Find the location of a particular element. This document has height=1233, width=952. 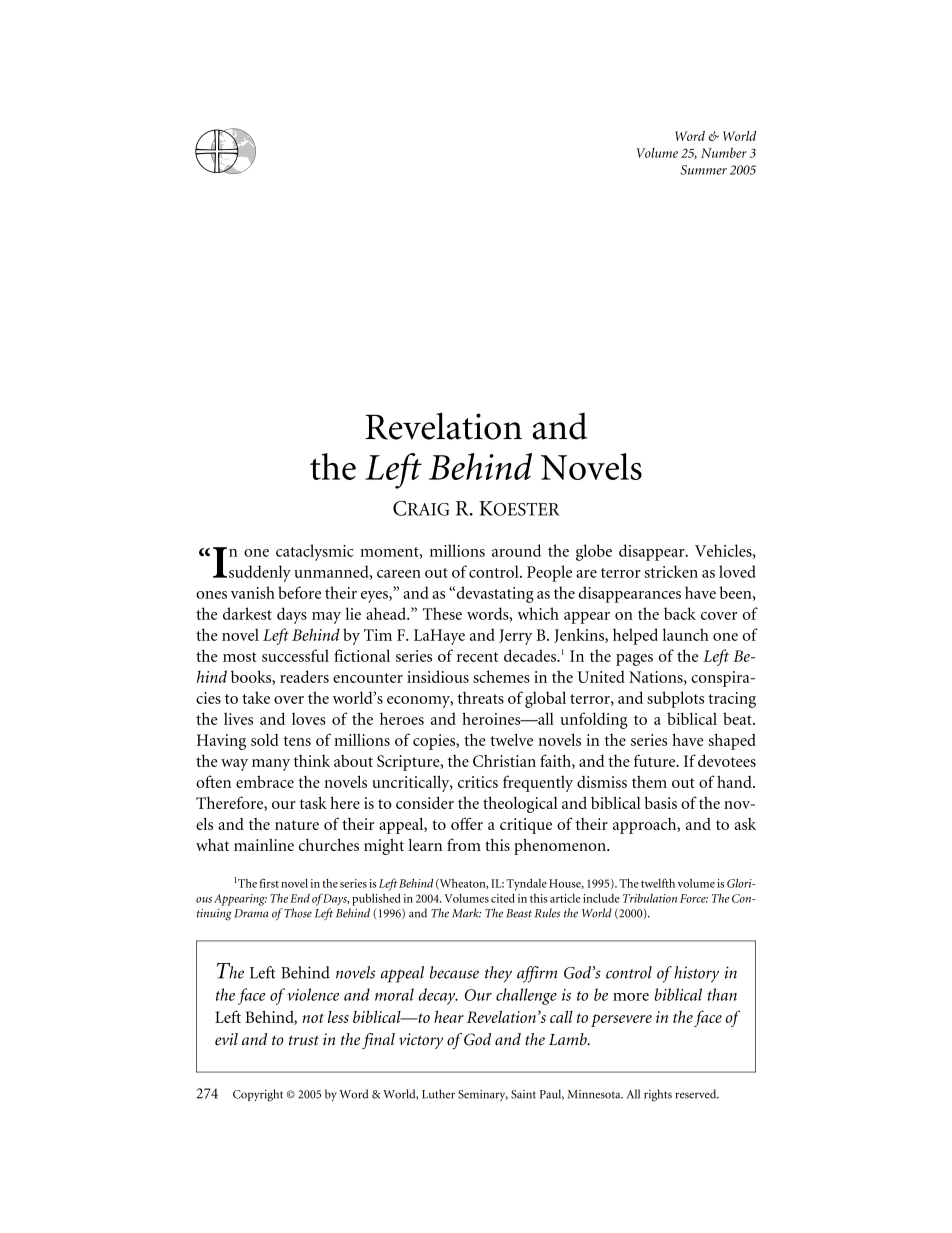

Number is located at coordinates (724, 152).
